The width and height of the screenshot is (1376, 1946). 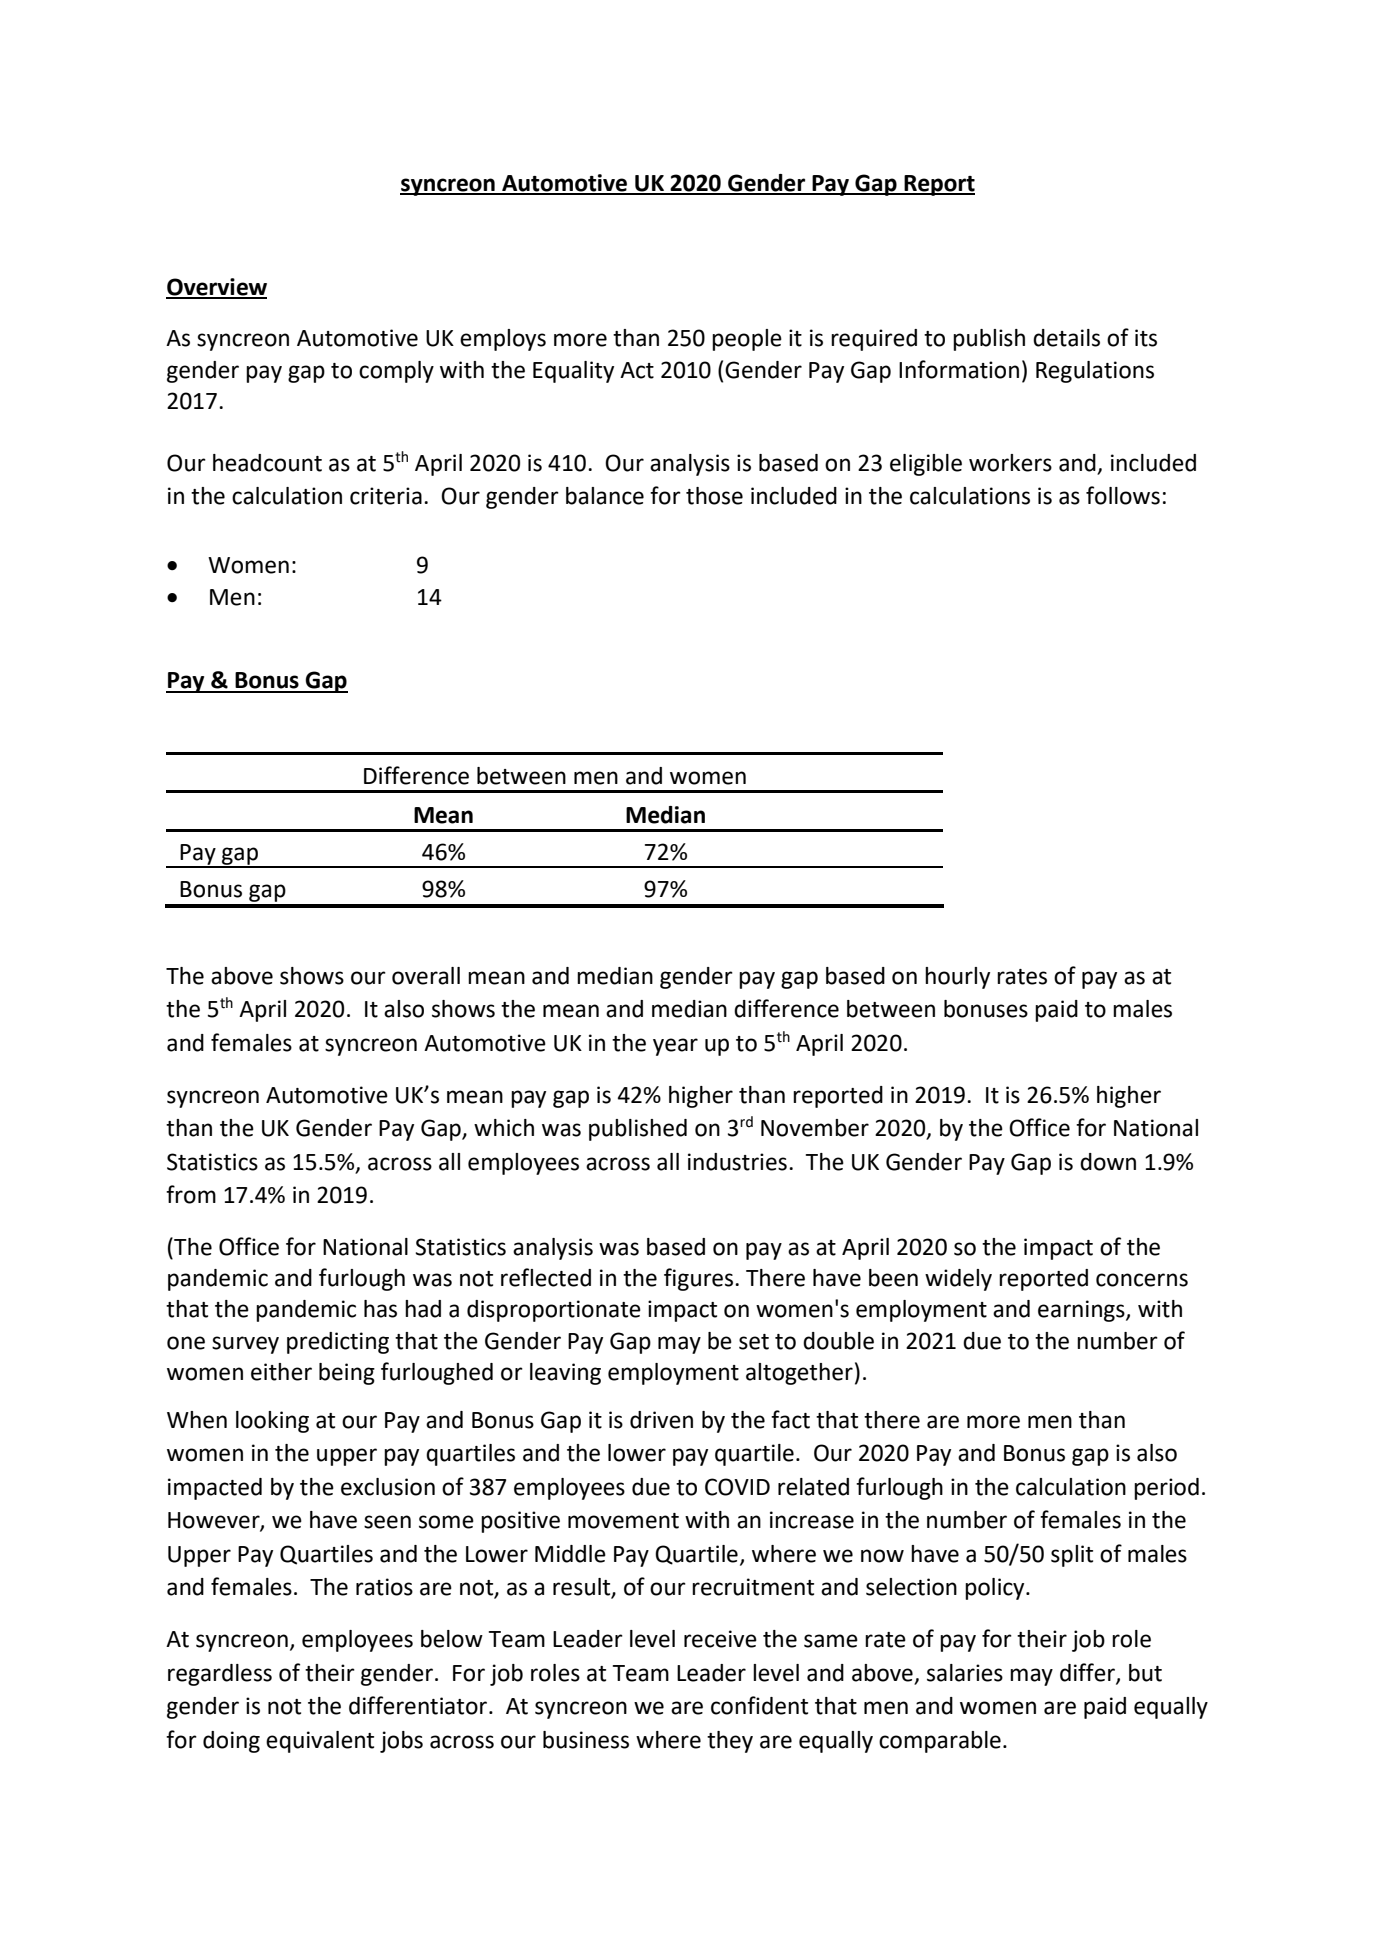 What do you see at coordinates (957, 978) in the screenshot?
I see `hourly` at bounding box center [957, 978].
